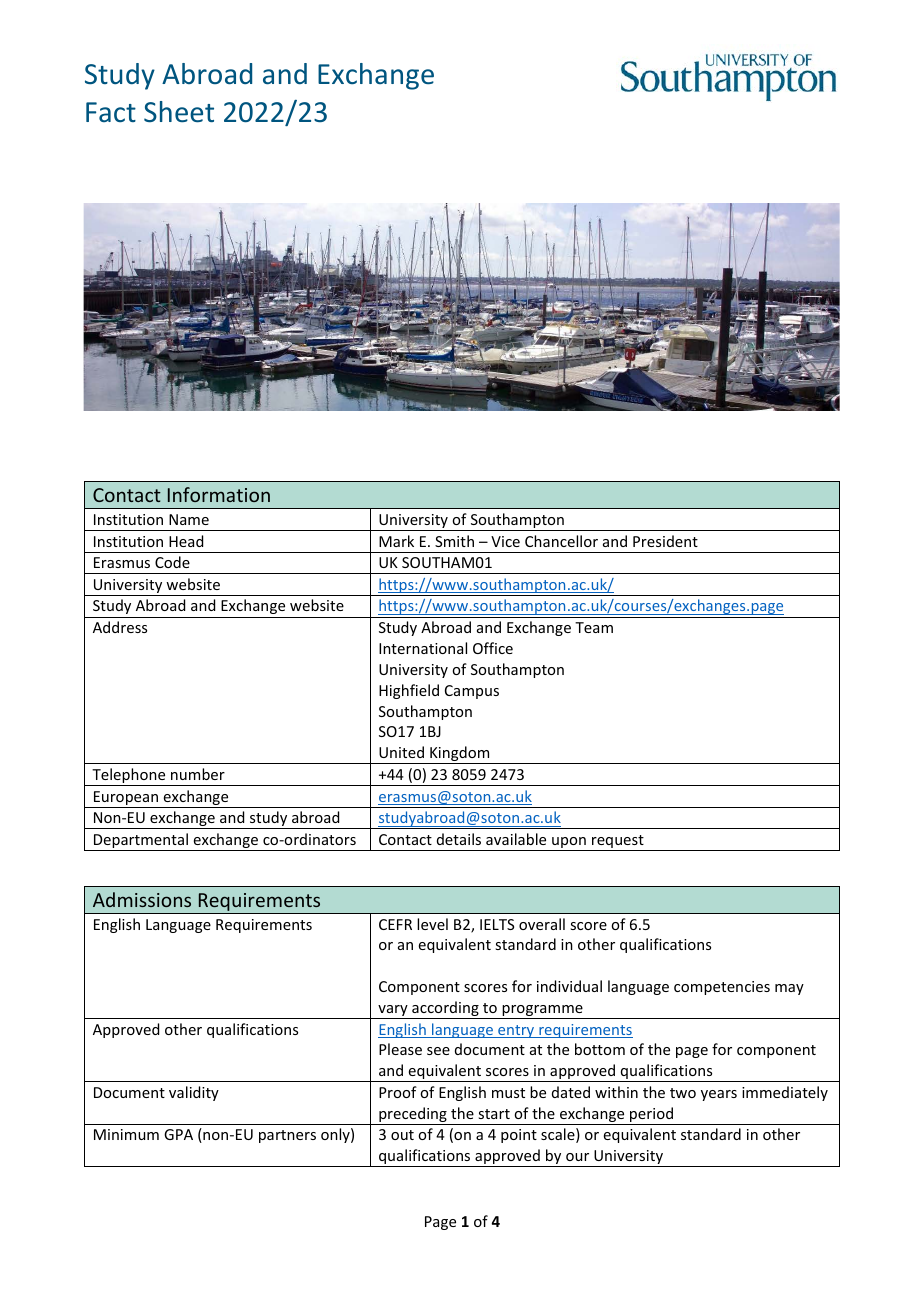  What do you see at coordinates (454, 541) in the screenshot?
I see `Smith` at bounding box center [454, 541].
